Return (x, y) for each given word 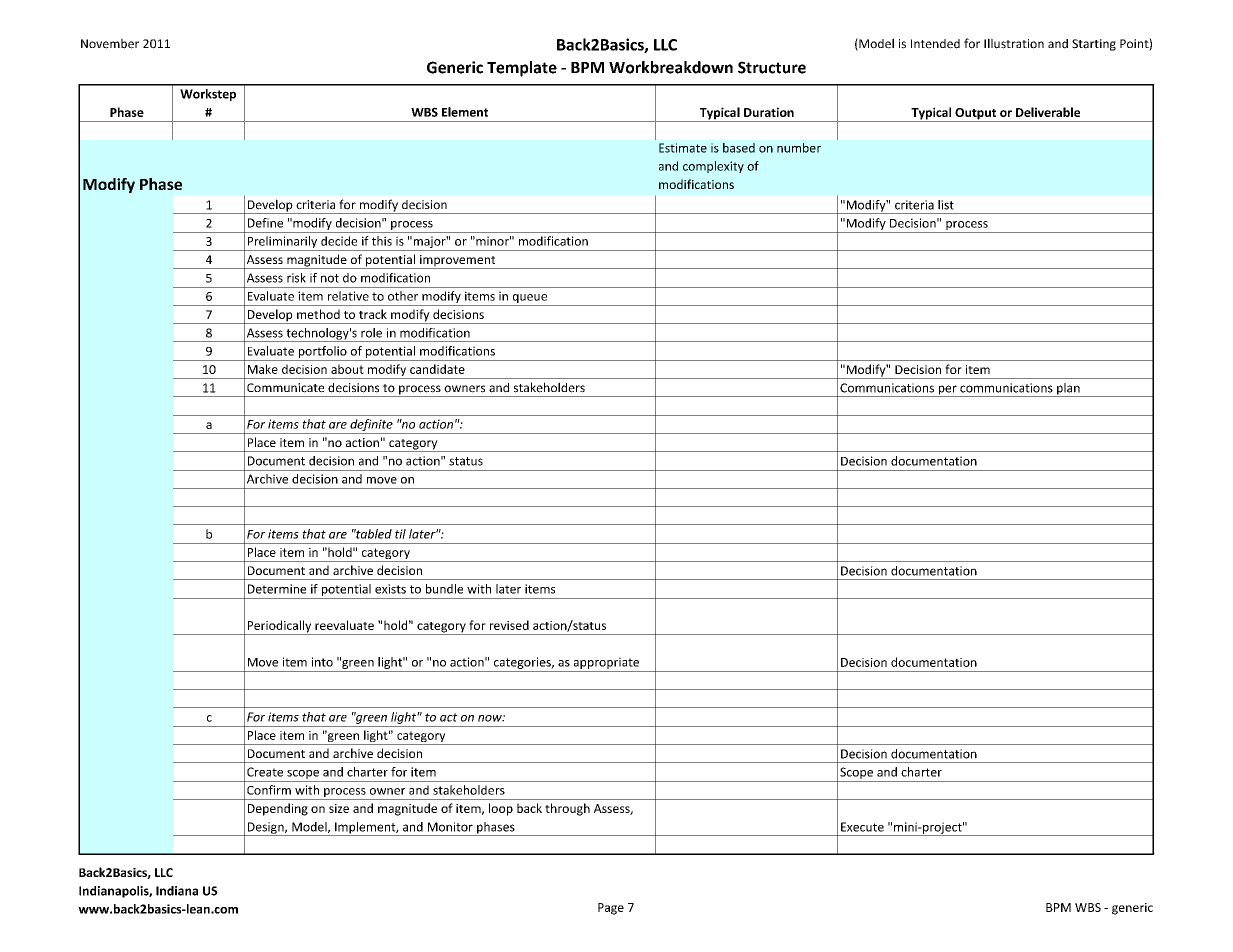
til (400, 534)
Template (522, 69)
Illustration (1014, 43)
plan (1068, 390)
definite (371, 426)
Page (611, 909)
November (110, 43)
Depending (278, 809)
